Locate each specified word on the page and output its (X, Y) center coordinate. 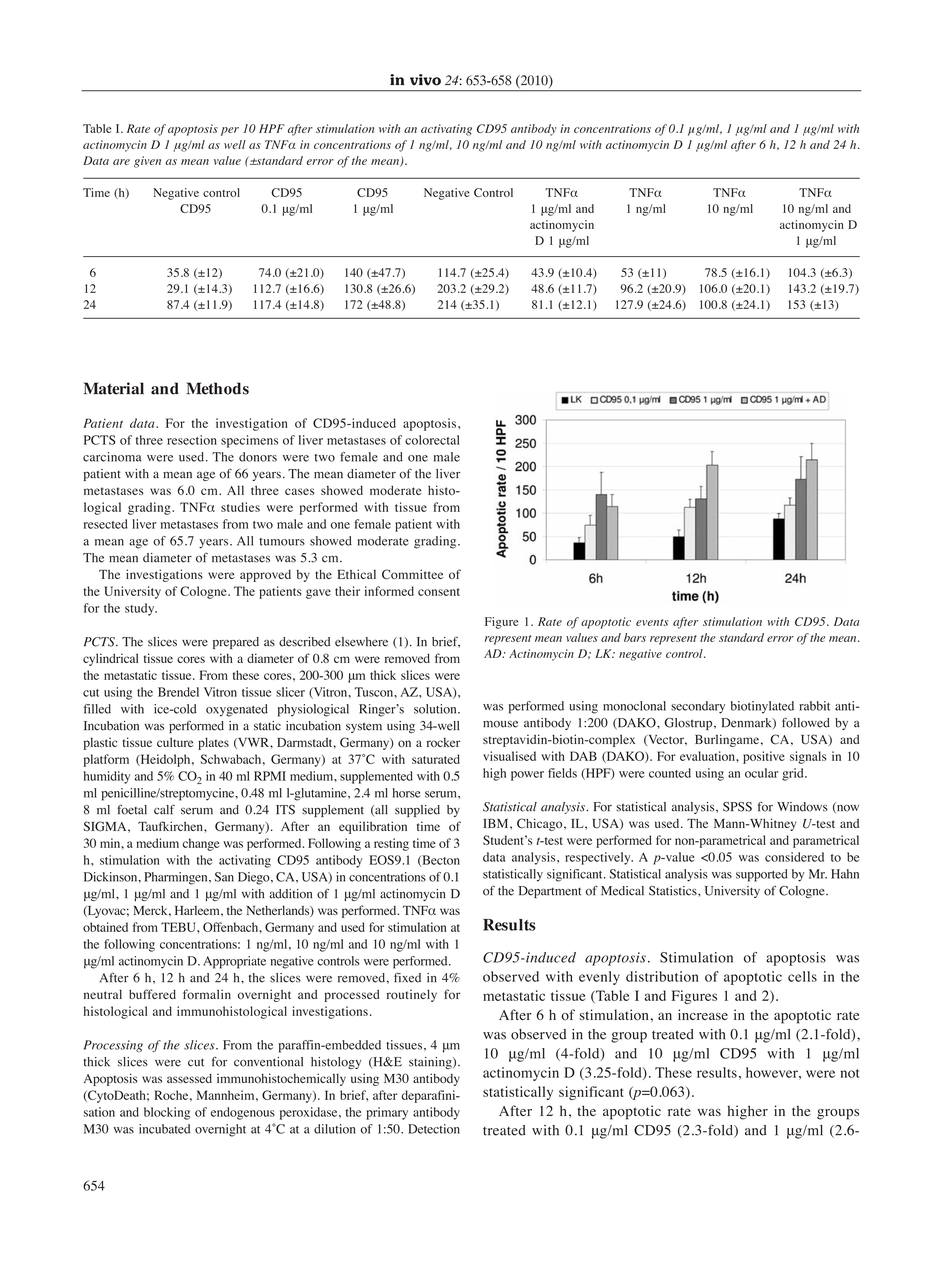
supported (762, 875)
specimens (249, 441)
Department (550, 892)
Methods (218, 388)
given (147, 162)
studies (240, 507)
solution (436, 709)
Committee (412, 574)
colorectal (432, 440)
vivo (425, 80)
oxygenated (237, 710)
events (652, 622)
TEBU (179, 927)
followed (806, 722)
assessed (189, 1078)
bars (635, 637)
